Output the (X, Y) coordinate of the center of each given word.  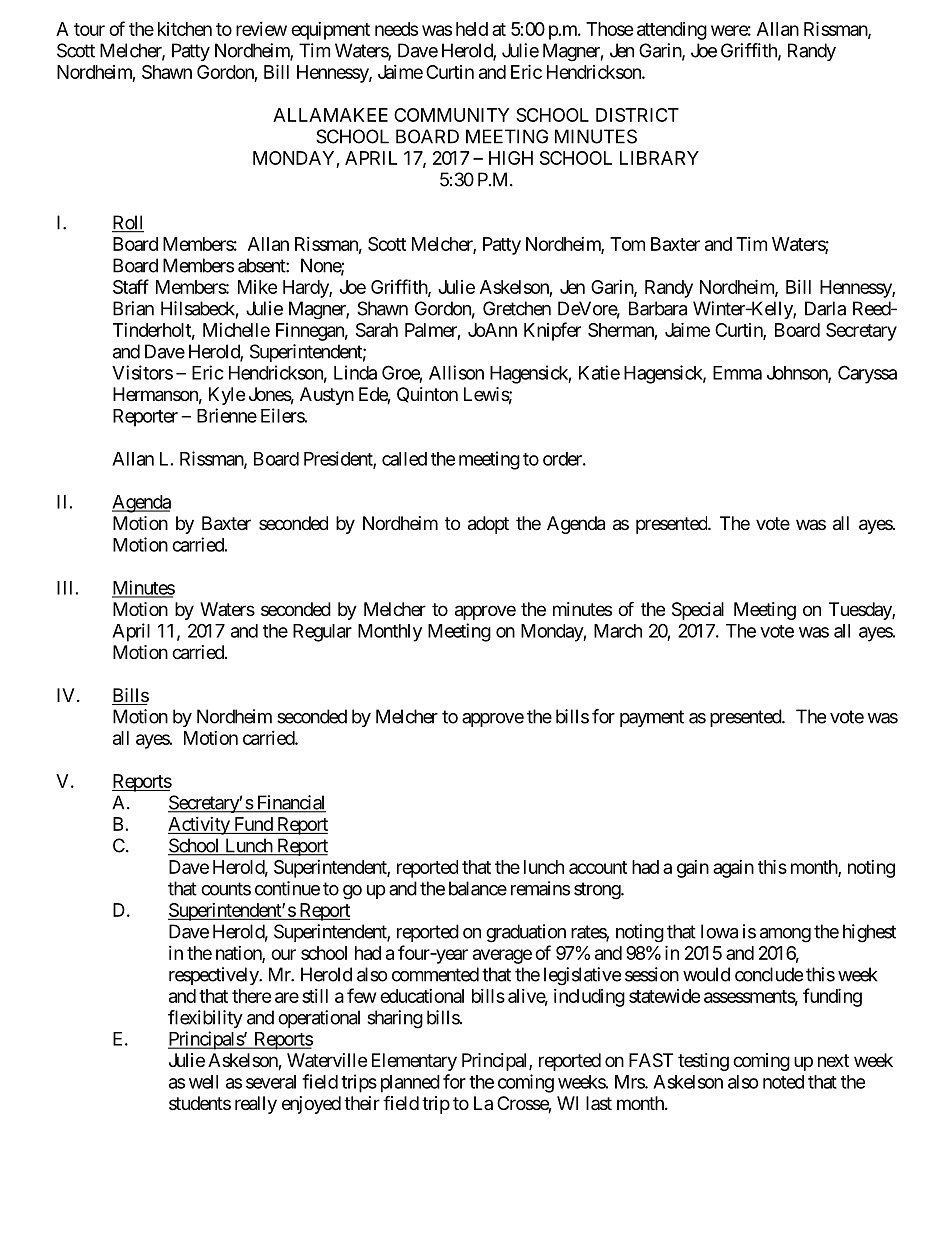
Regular (322, 633)
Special (698, 611)
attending (672, 31)
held (472, 29)
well (203, 1082)
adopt (488, 525)
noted (783, 1082)
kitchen (185, 29)
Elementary (414, 1062)
